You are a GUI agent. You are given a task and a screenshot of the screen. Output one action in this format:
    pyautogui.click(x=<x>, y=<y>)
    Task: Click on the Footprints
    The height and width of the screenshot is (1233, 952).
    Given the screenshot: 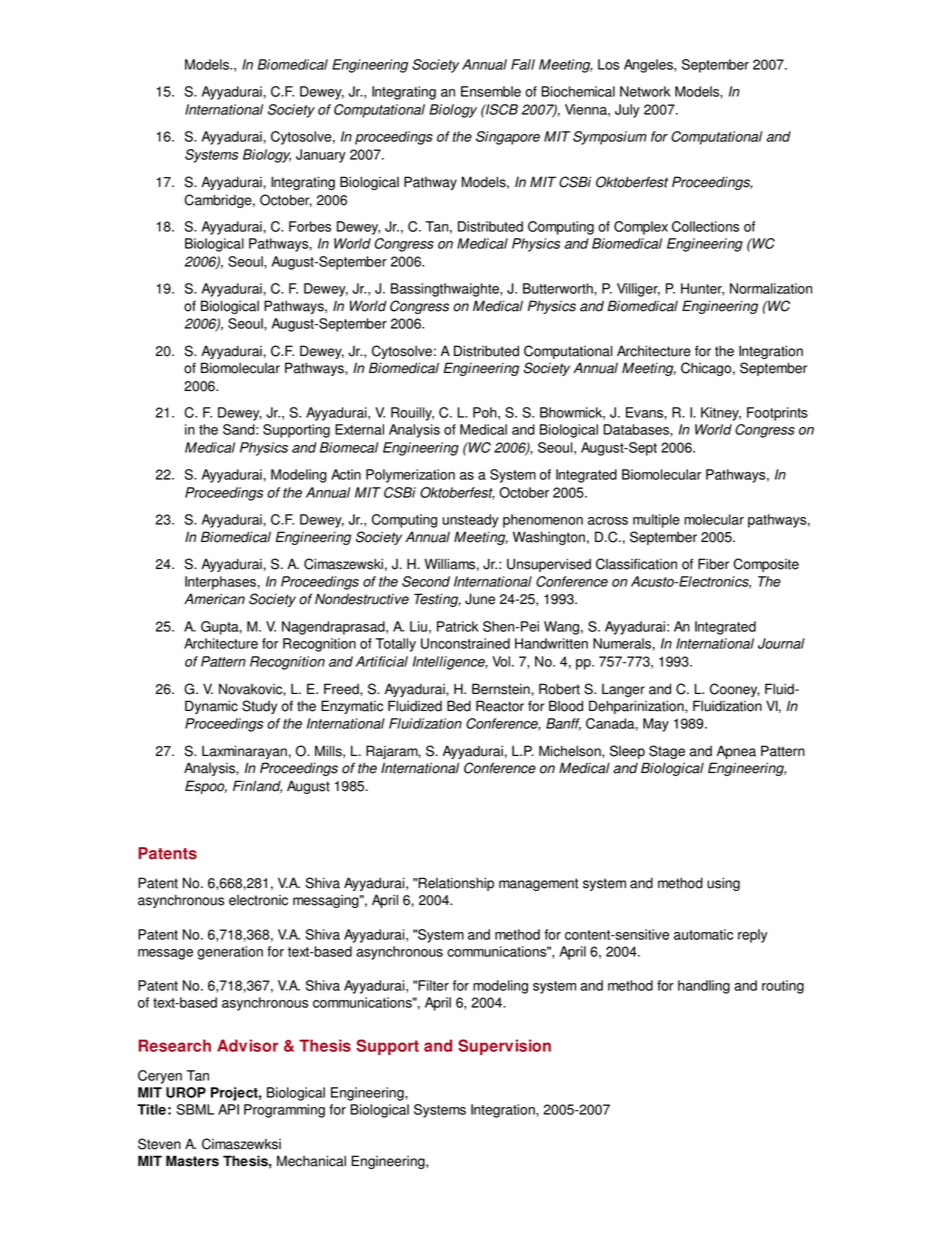 What is the action you would take?
    pyautogui.click(x=777, y=414)
